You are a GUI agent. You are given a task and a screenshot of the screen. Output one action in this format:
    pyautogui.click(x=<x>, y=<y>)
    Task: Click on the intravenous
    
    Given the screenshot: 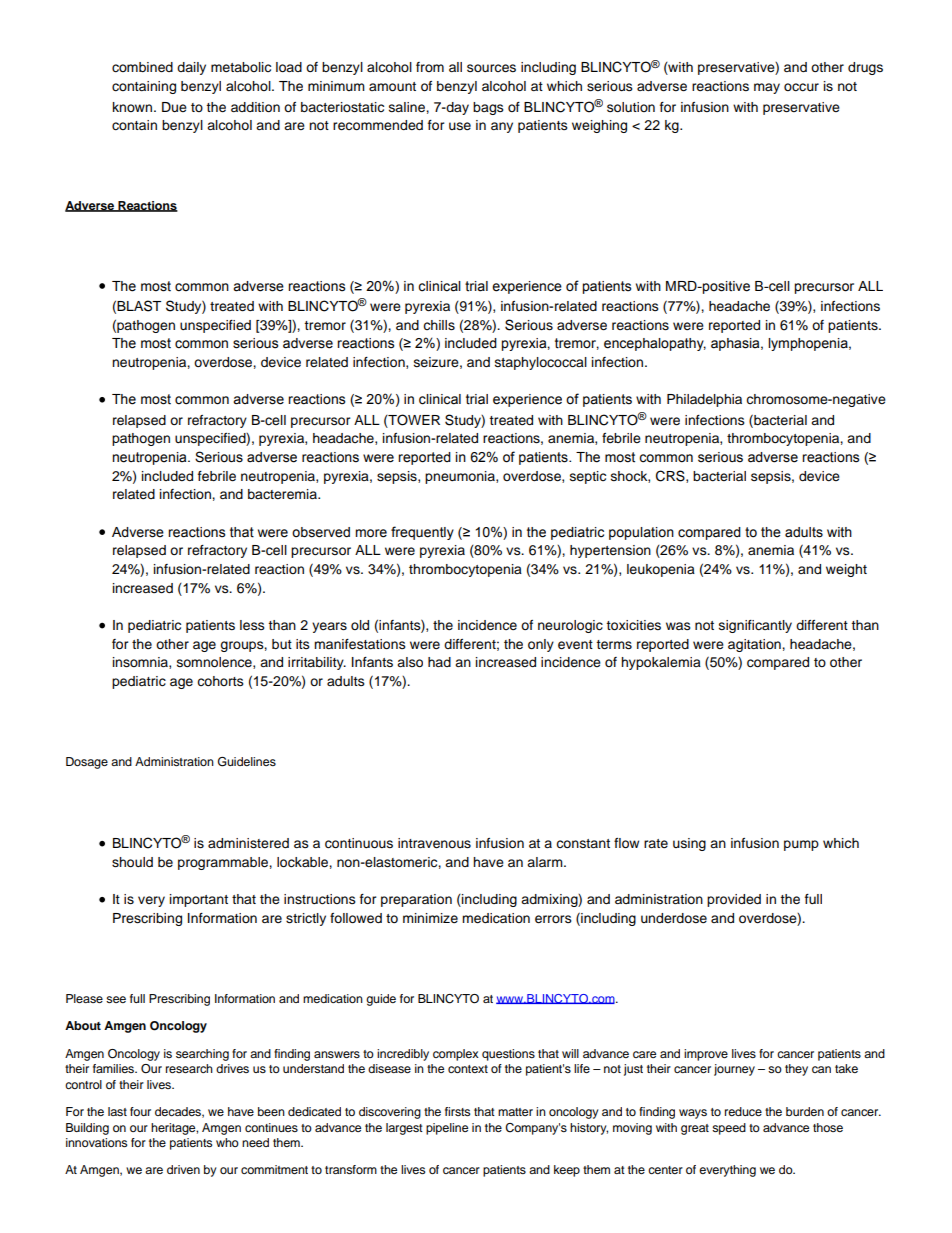 What is the action you would take?
    pyautogui.click(x=434, y=843)
